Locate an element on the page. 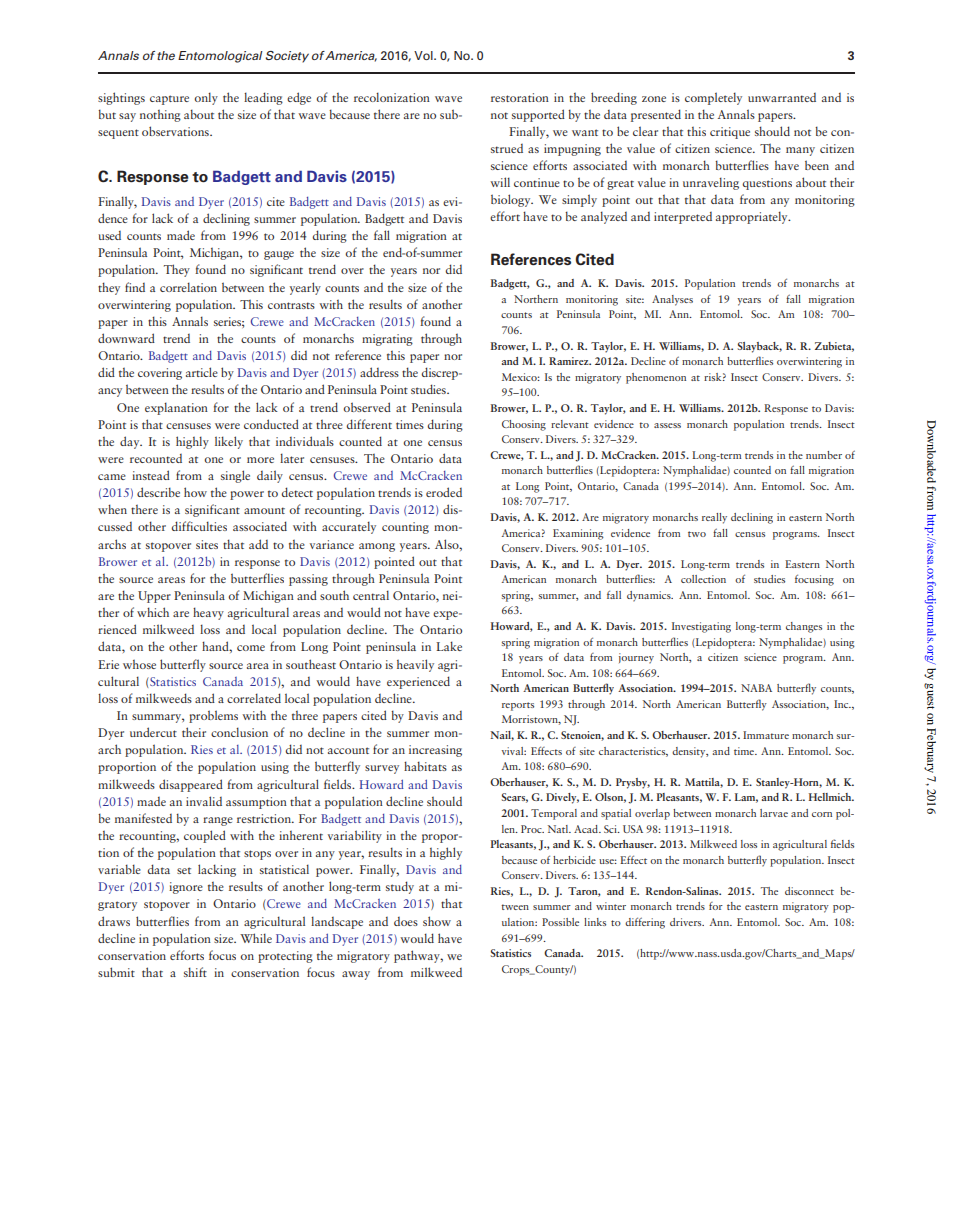 The image size is (953, 1232). Vol is located at coordinates (424, 55).
